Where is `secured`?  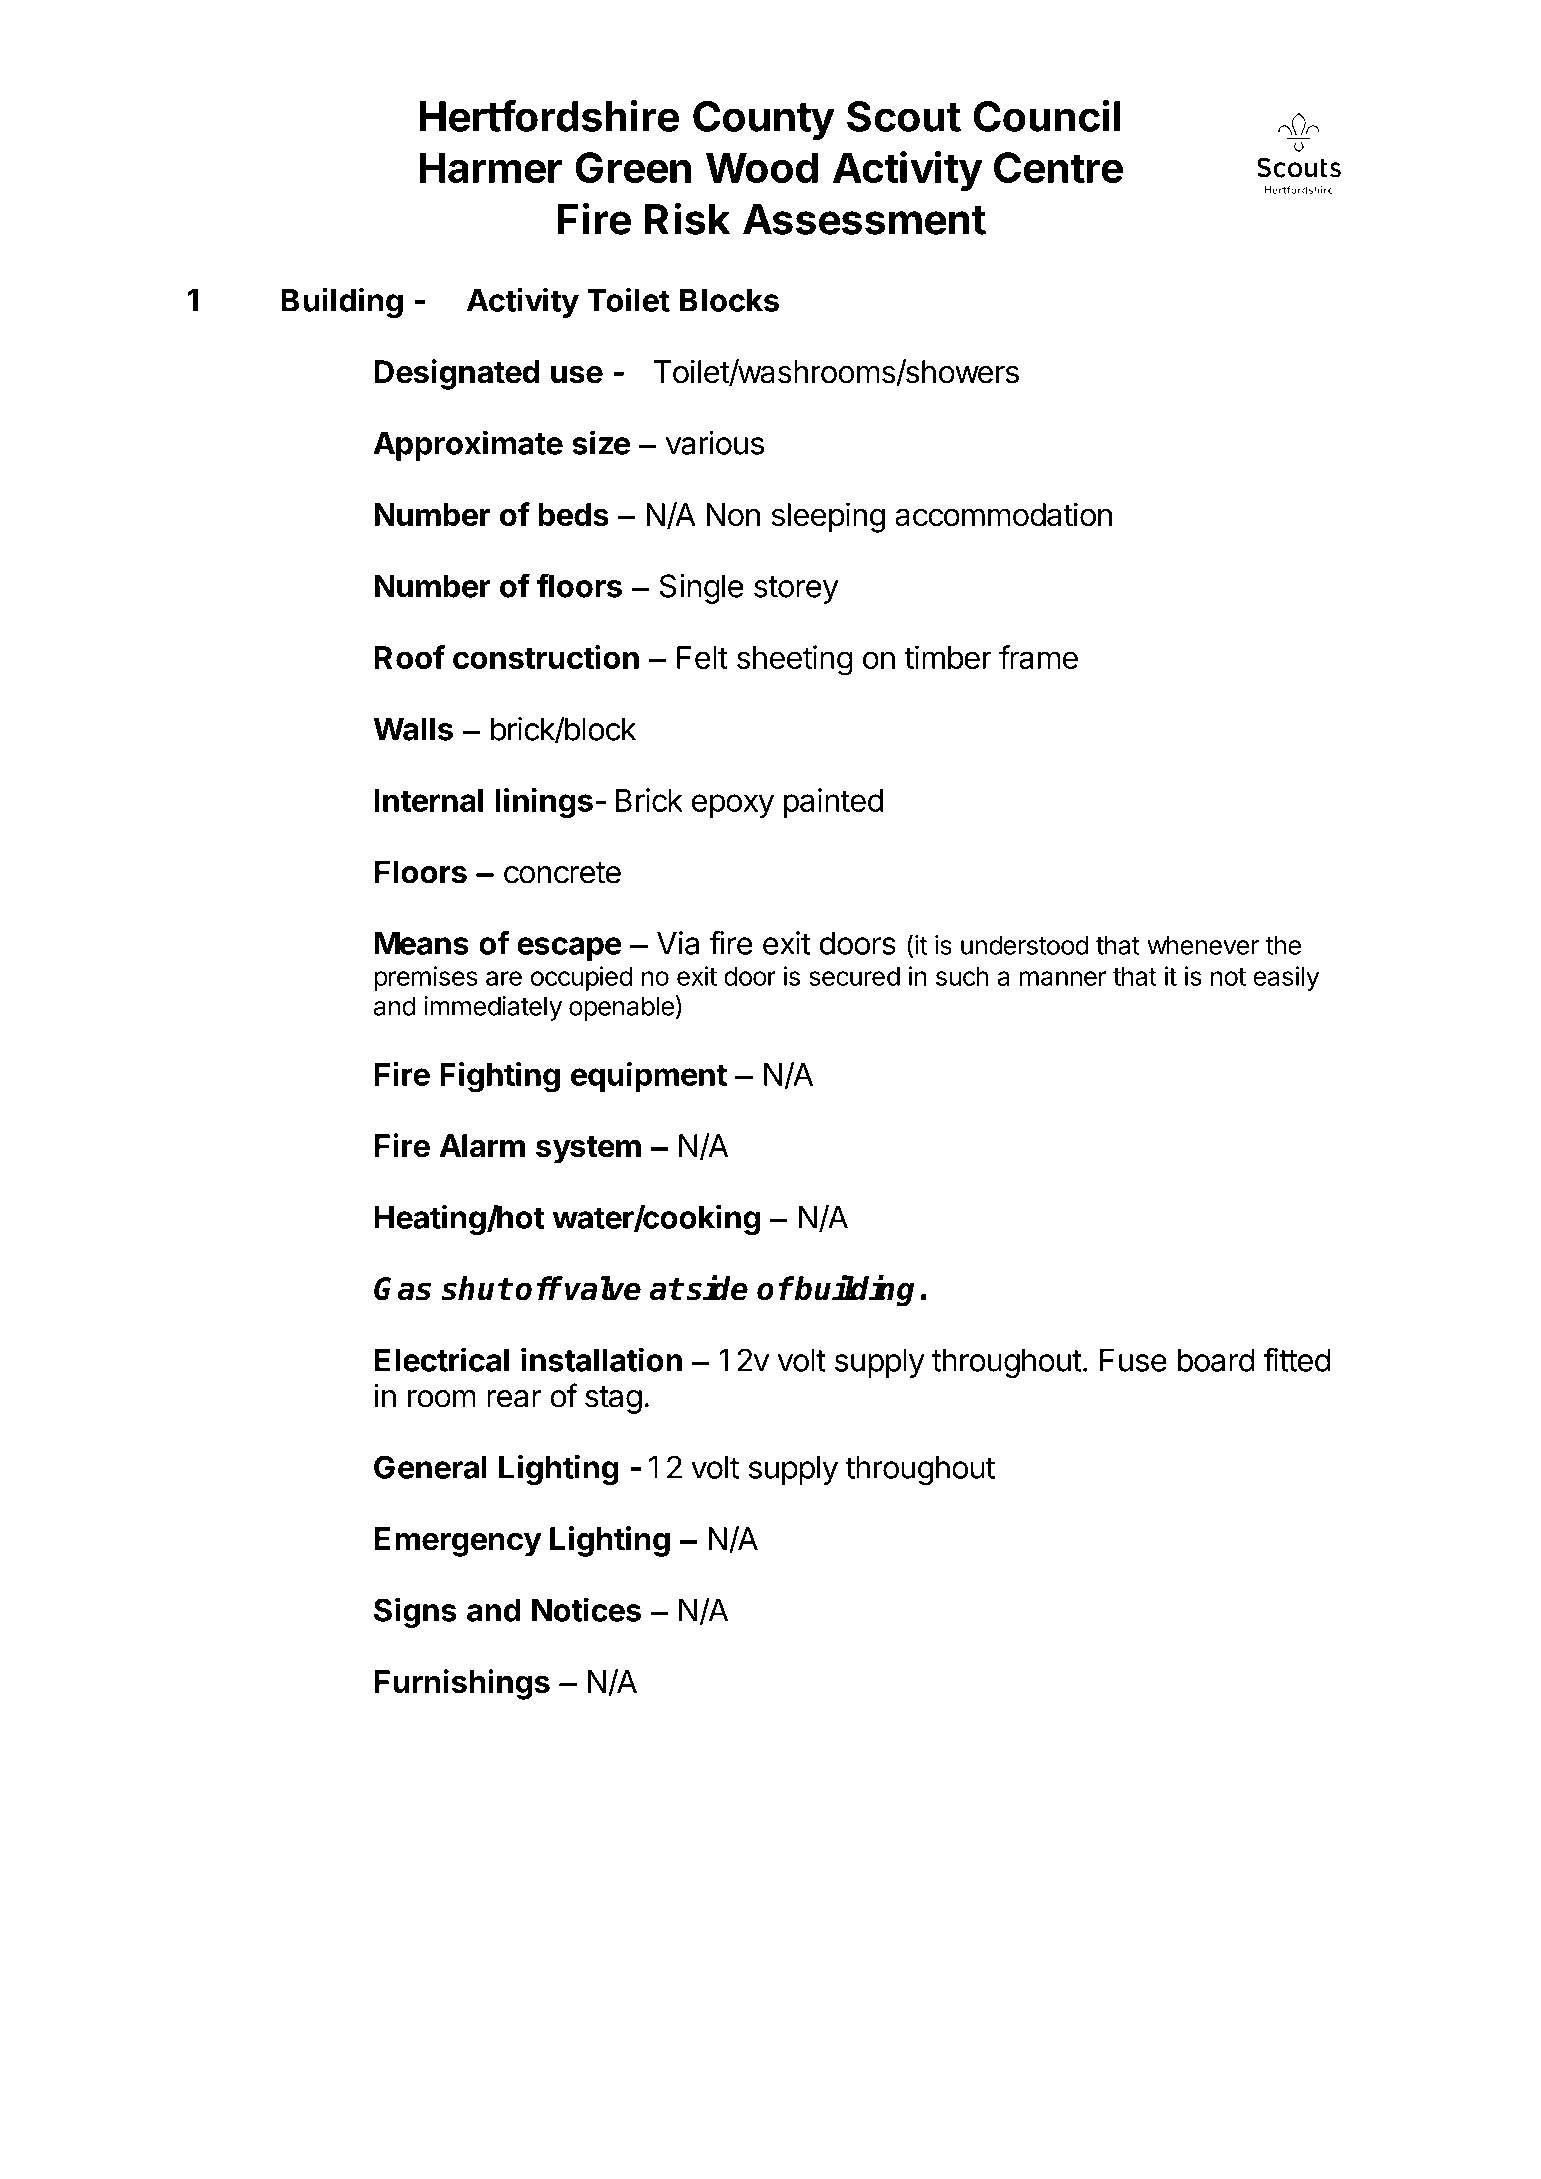
secured is located at coordinates (854, 976).
